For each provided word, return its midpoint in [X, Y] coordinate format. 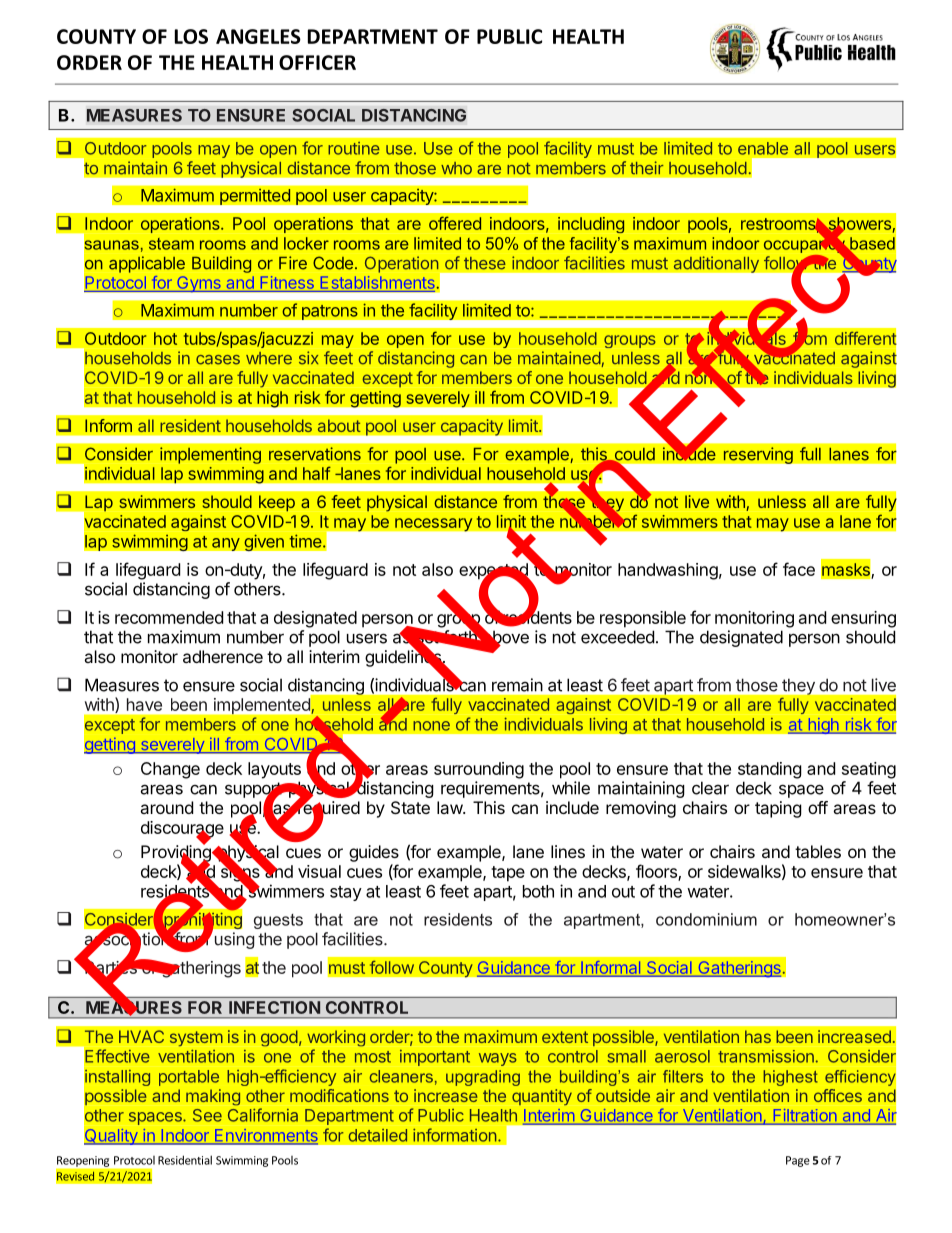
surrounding [479, 770]
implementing [210, 455]
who [456, 168]
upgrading [483, 1078]
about [339, 425]
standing [770, 770]
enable [763, 148]
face [799, 569]
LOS [191, 36]
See [207, 1115]
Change [170, 770]
